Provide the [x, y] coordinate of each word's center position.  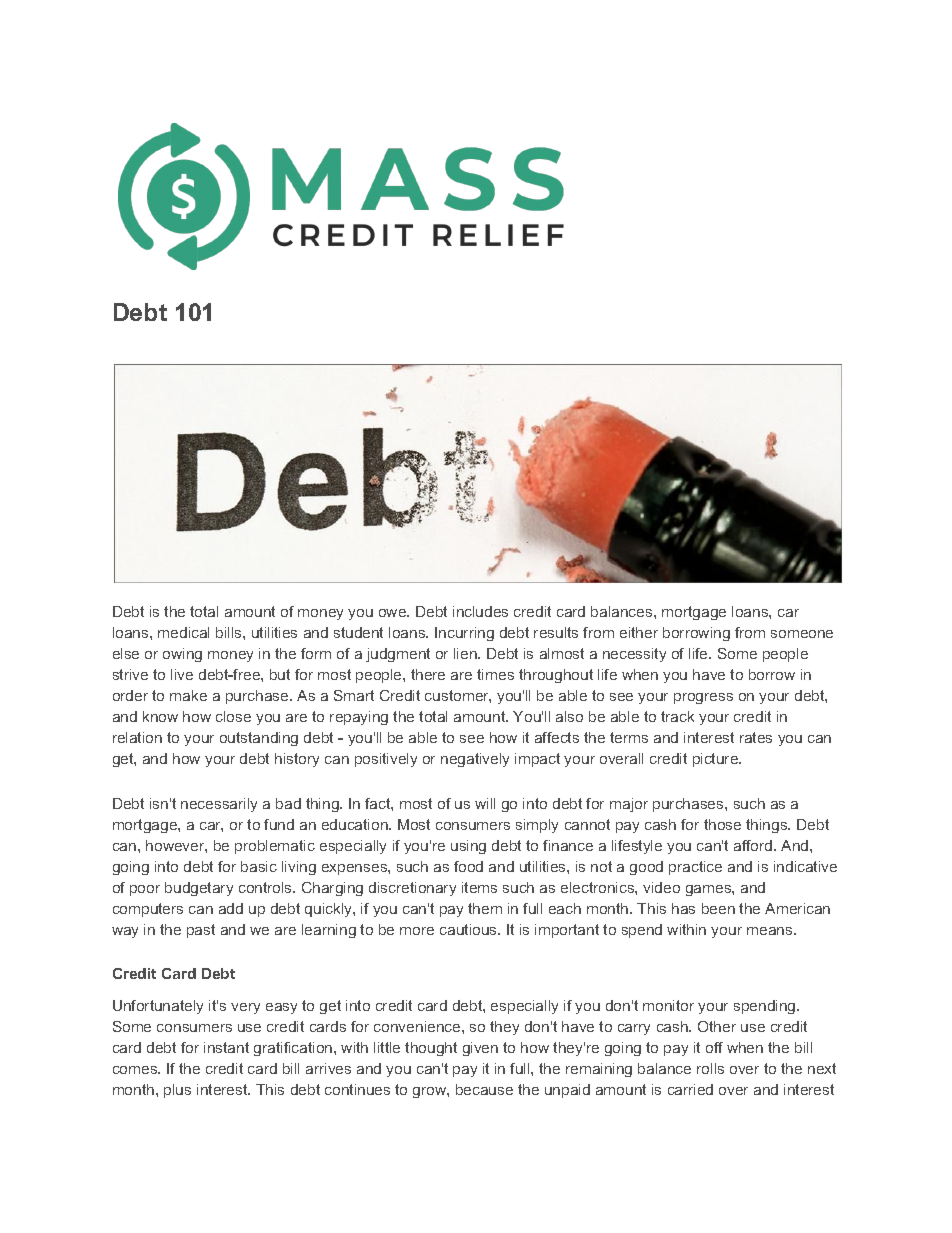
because [484, 1089]
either [639, 632]
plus [177, 1091]
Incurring [464, 634]
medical [183, 632]
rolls [710, 1068]
